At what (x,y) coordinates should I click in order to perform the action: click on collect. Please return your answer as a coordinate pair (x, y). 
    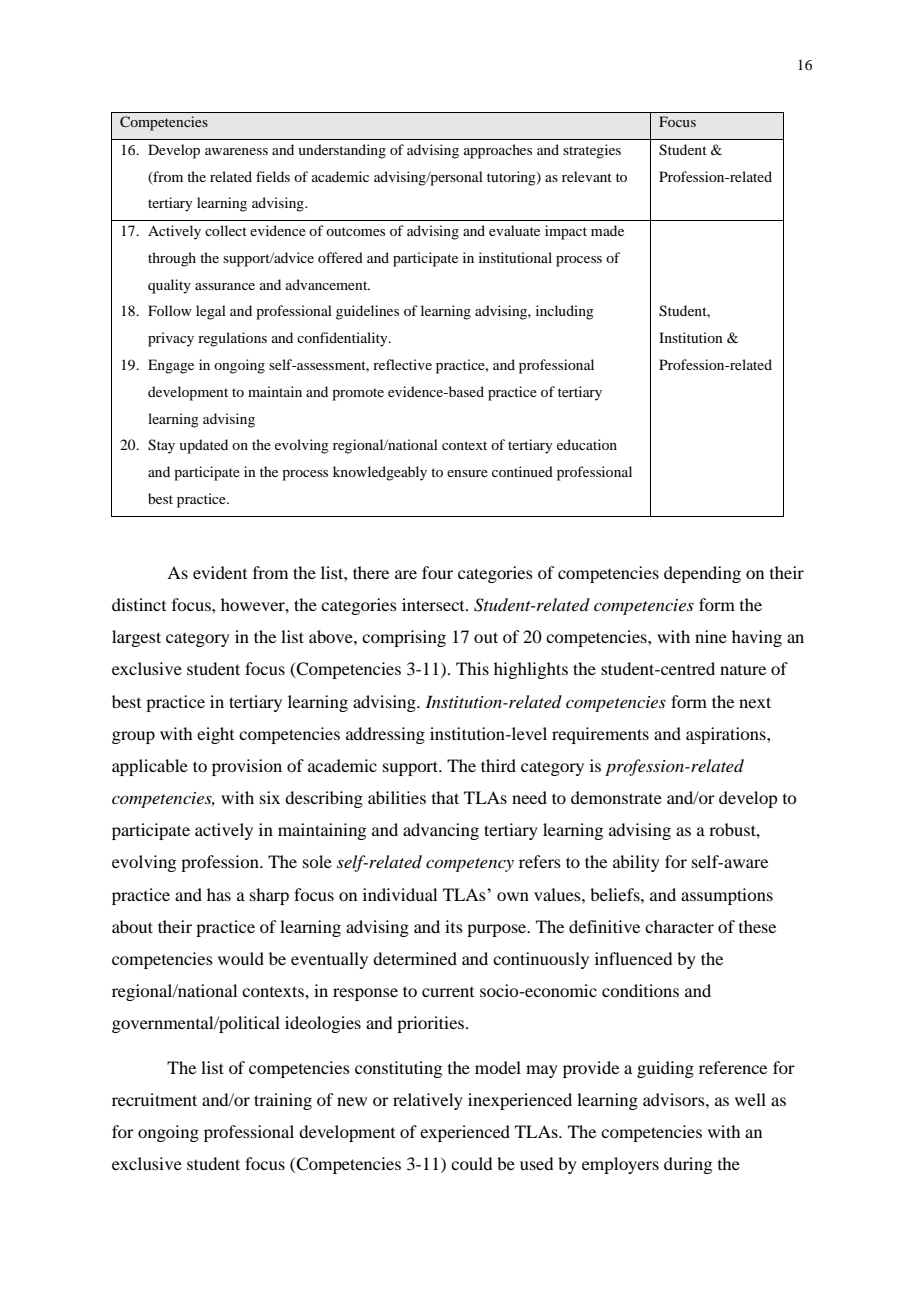
    Looking at the image, I should click on (226, 230).
